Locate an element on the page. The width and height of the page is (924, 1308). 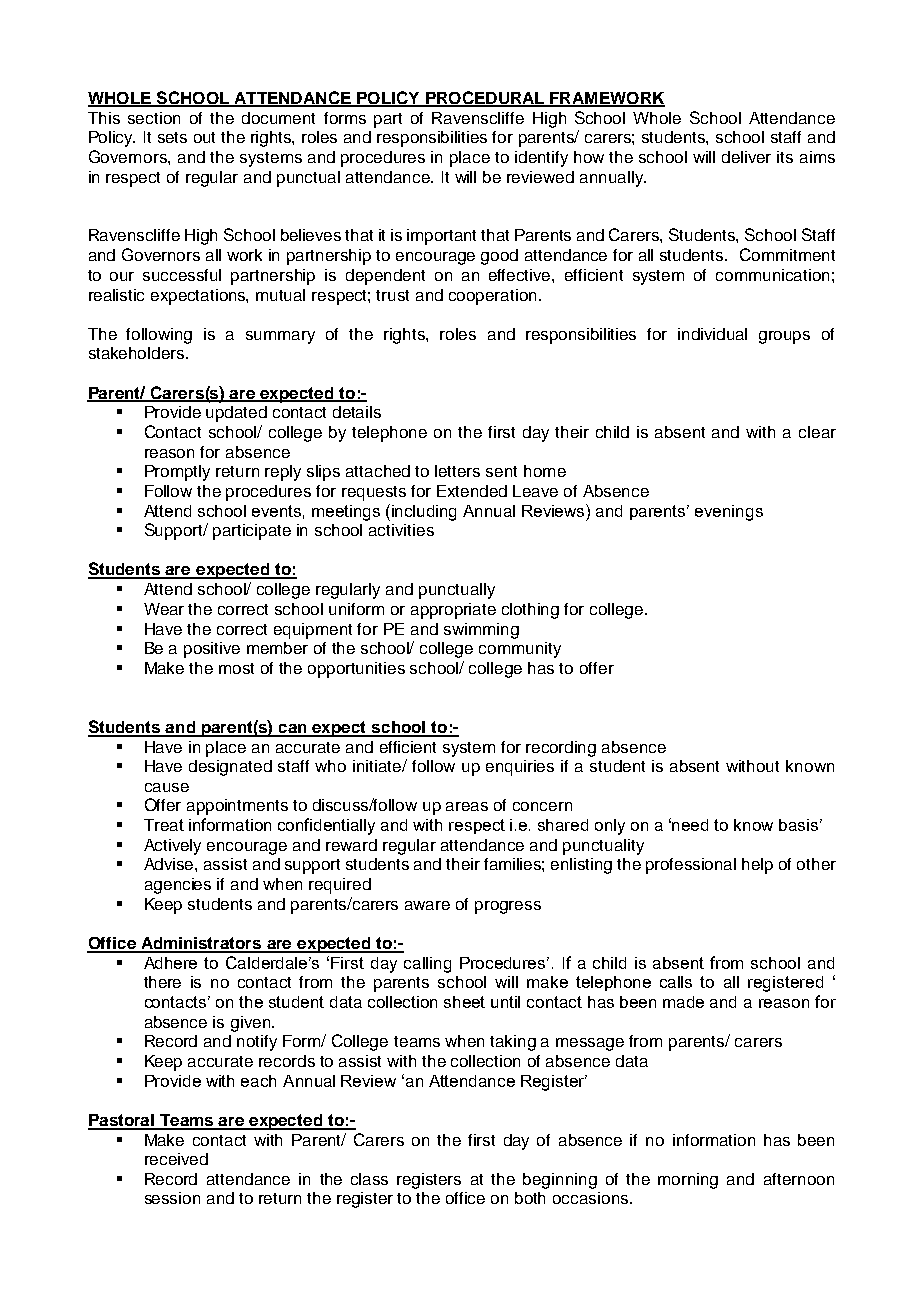
Treat is located at coordinates (164, 825).
